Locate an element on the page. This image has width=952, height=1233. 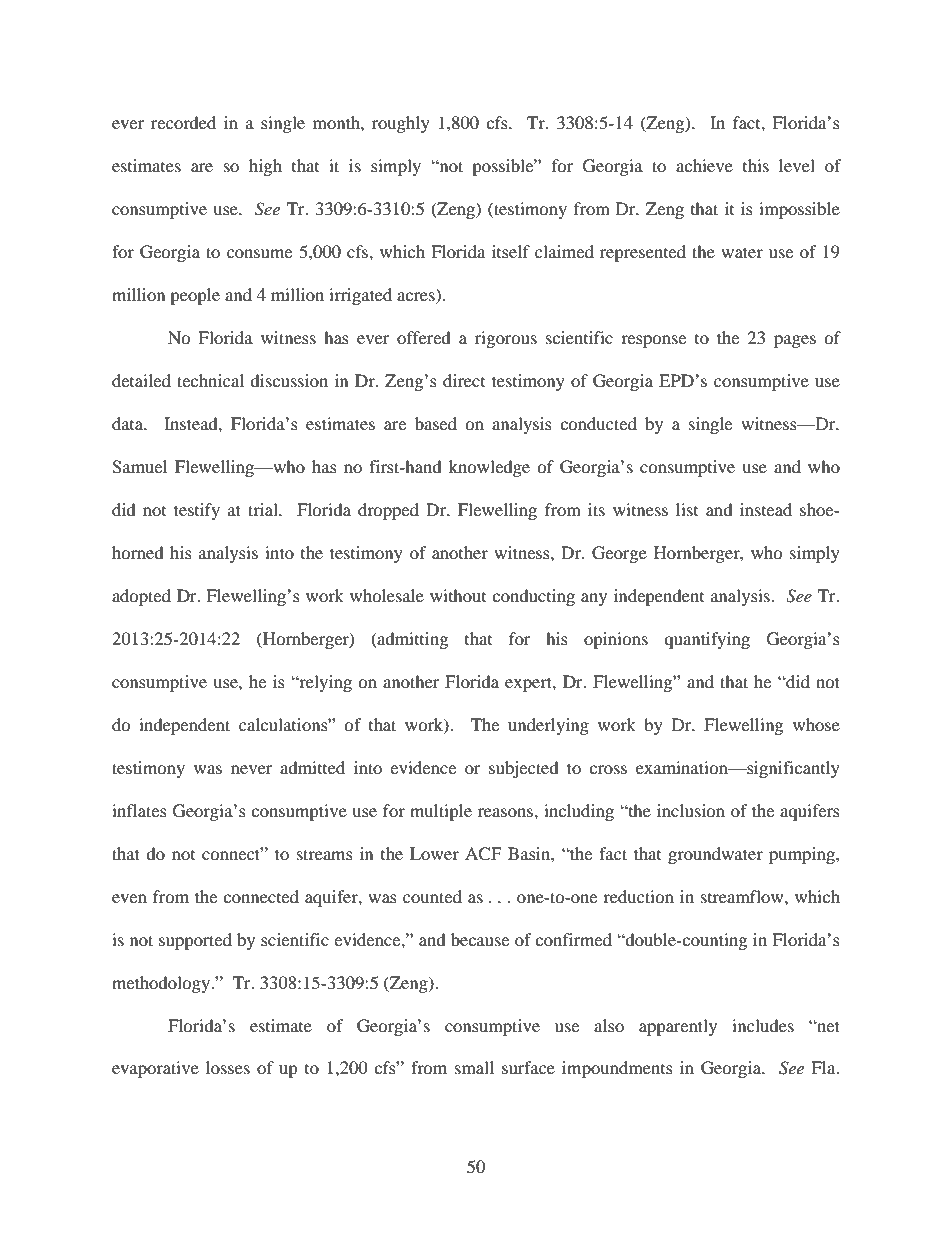
inclusion is located at coordinates (691, 810).
